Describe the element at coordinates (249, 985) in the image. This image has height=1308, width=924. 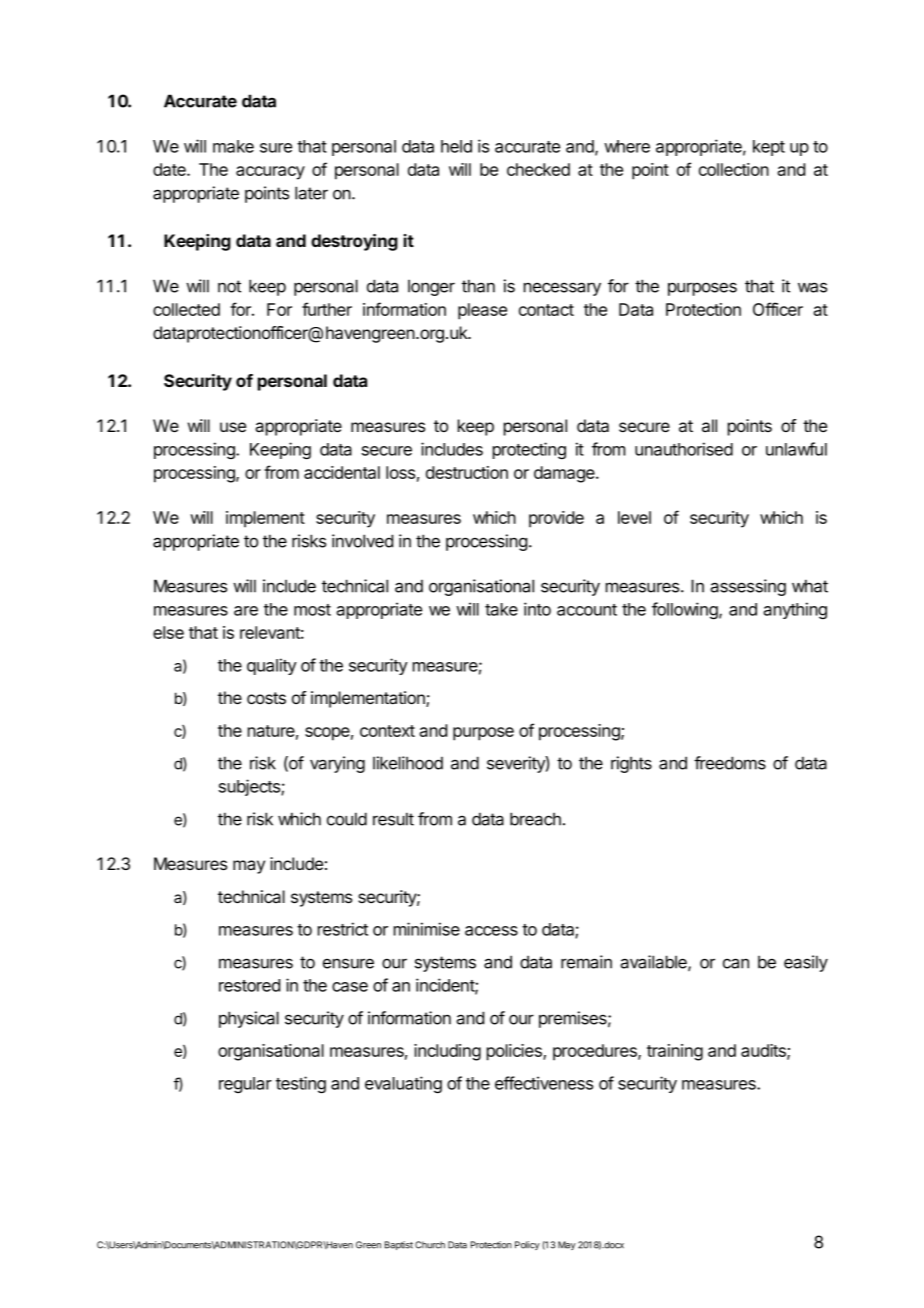
I see `restored` at that location.
